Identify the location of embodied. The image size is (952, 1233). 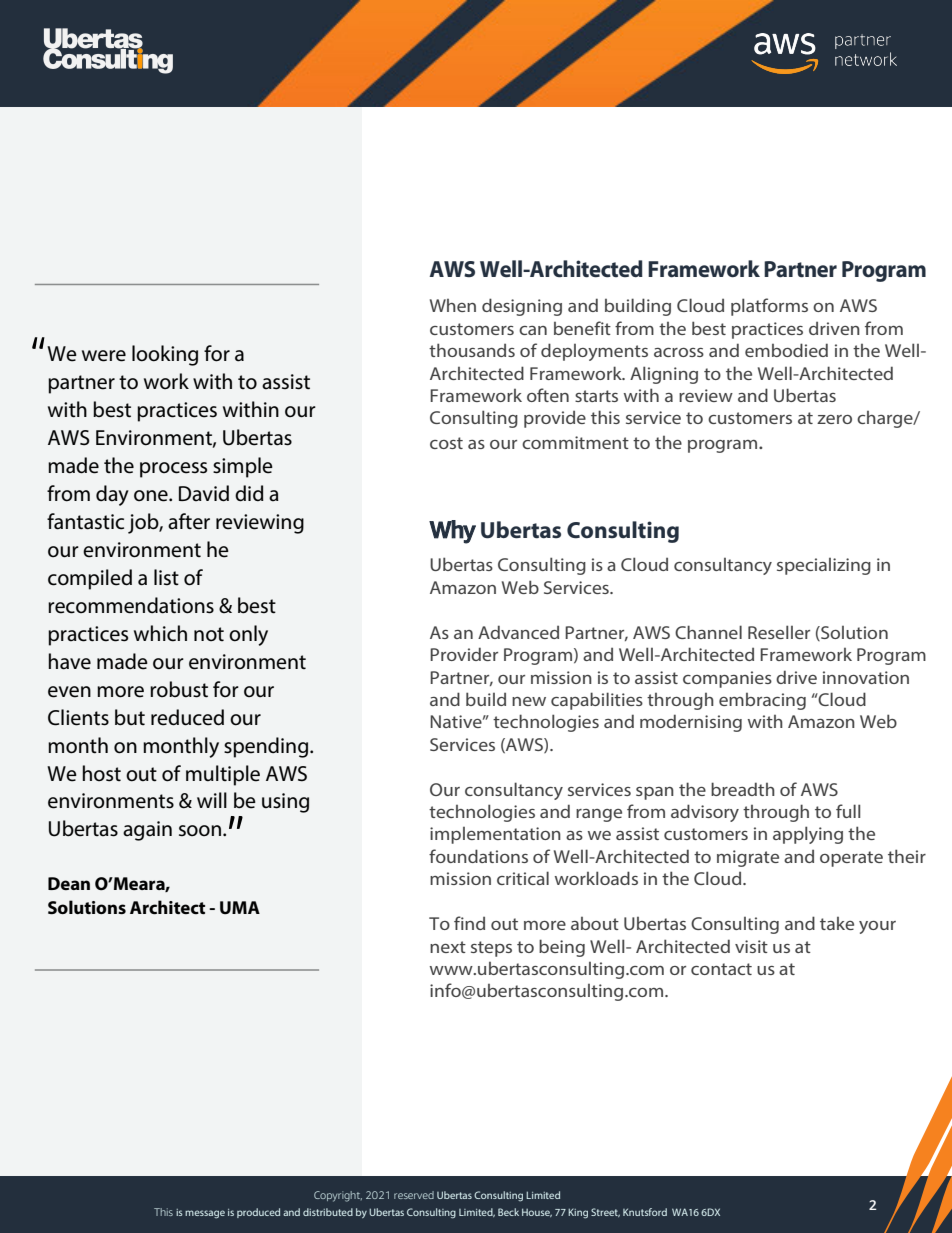
(786, 350).
